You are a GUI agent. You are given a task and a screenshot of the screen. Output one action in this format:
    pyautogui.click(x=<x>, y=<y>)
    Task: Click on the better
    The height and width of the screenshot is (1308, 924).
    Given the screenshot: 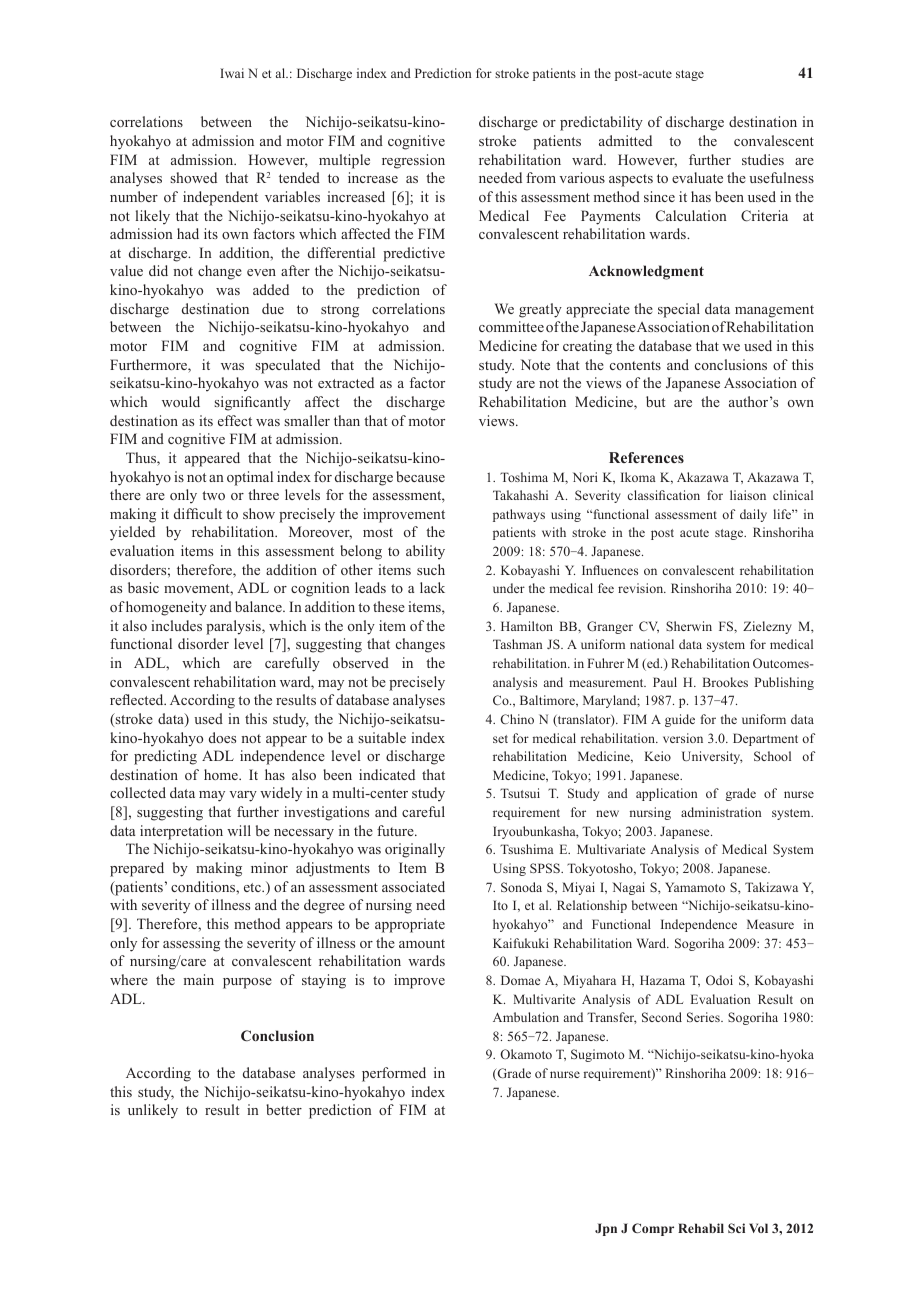 What is the action you would take?
    pyautogui.click(x=284, y=1109)
